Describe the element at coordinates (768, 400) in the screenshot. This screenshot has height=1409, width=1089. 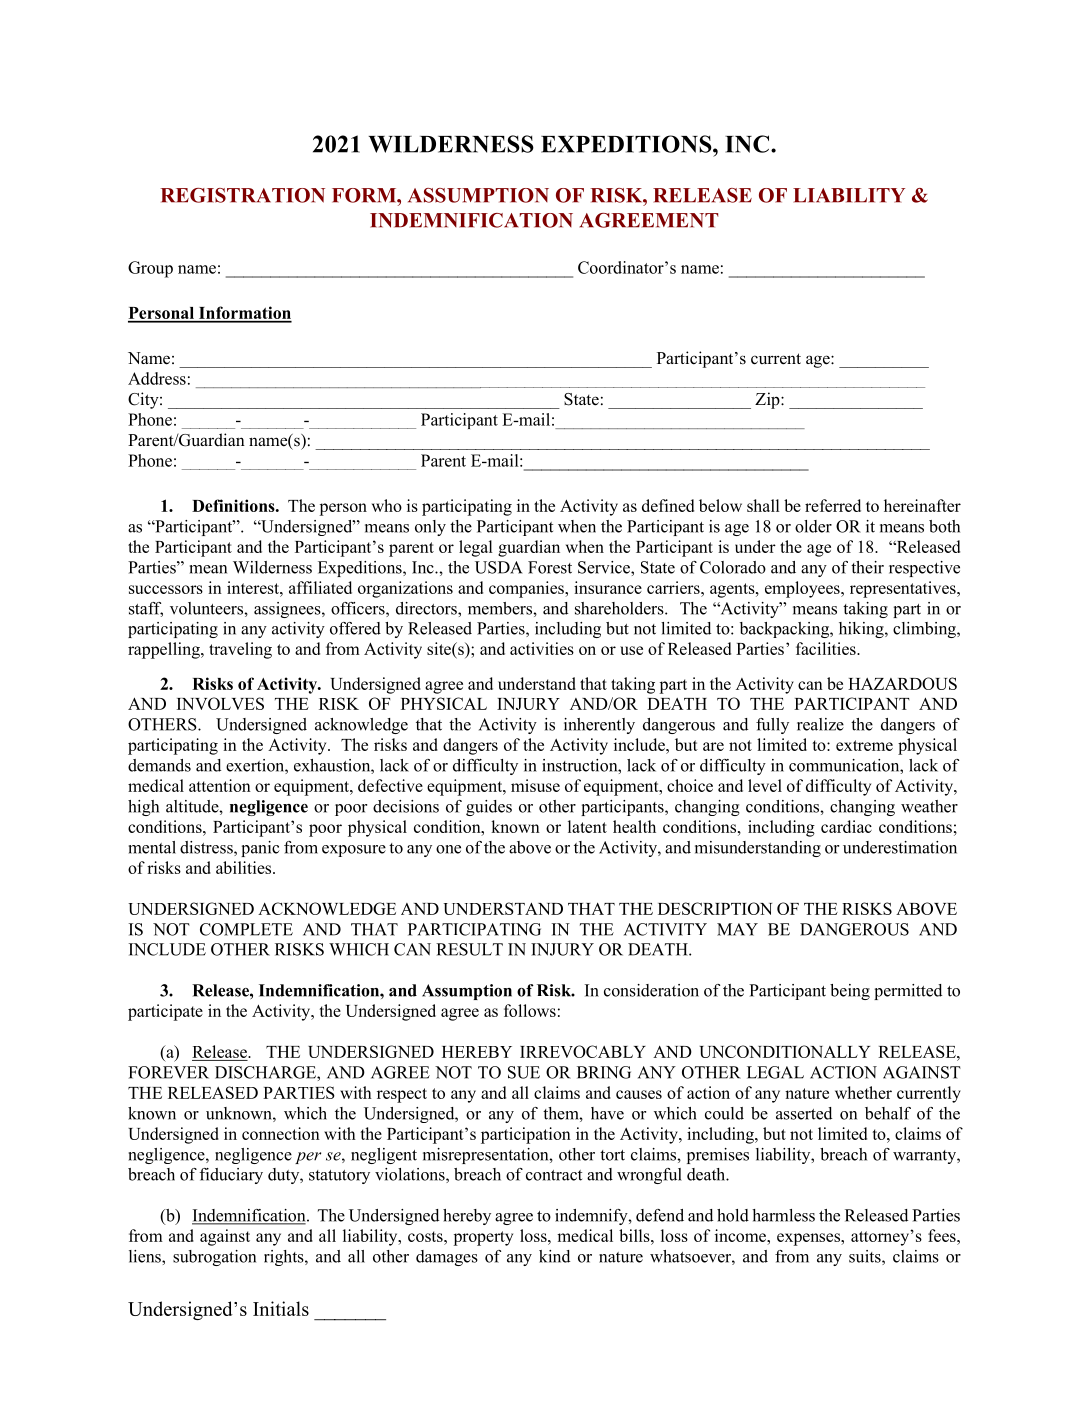
I see `Zip` at that location.
